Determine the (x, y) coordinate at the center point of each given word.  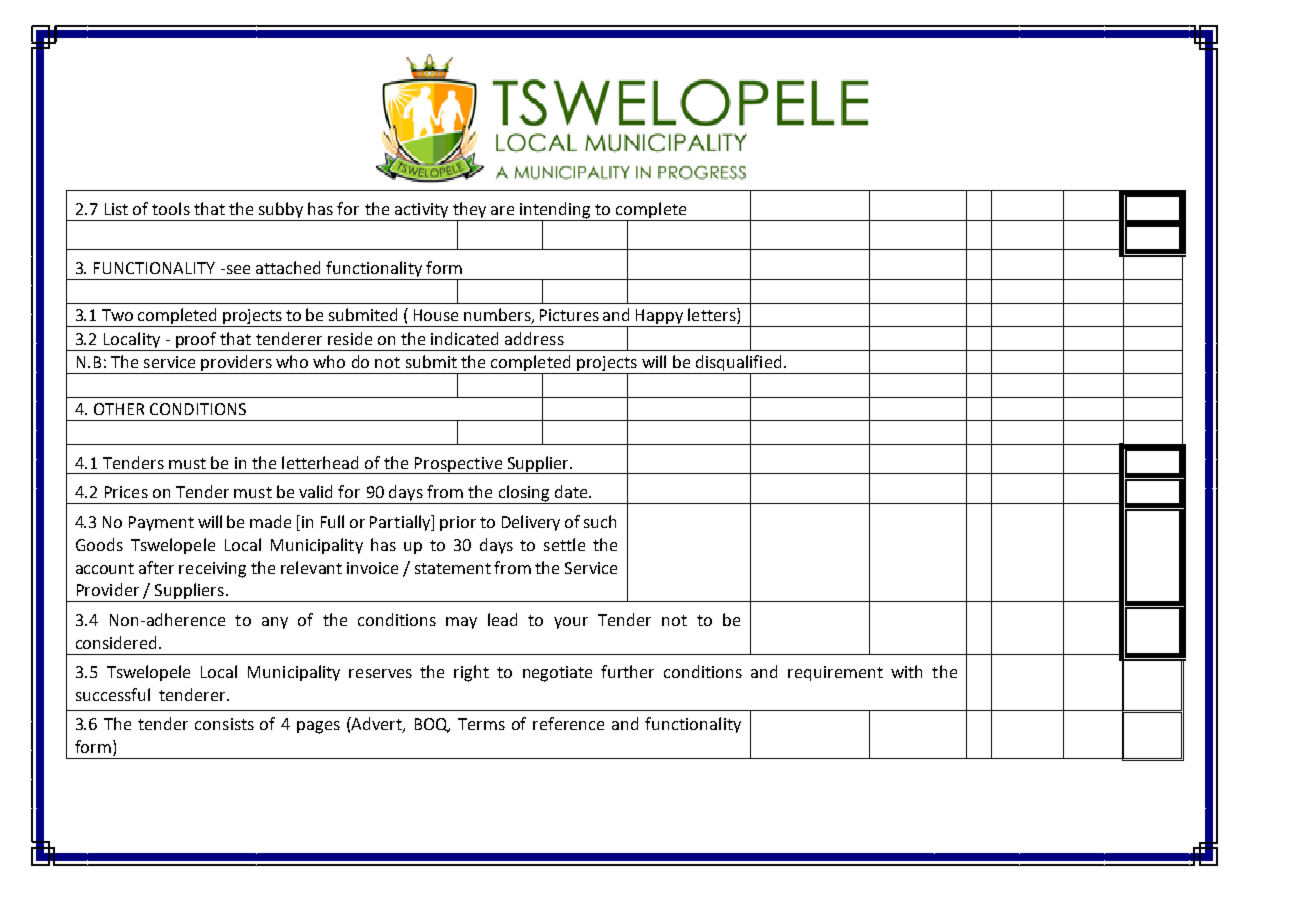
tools (171, 208)
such (600, 521)
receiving (212, 570)
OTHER (119, 409)
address (534, 338)
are (502, 210)
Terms (481, 724)
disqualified (739, 364)
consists (224, 724)
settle (564, 544)
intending (556, 211)
